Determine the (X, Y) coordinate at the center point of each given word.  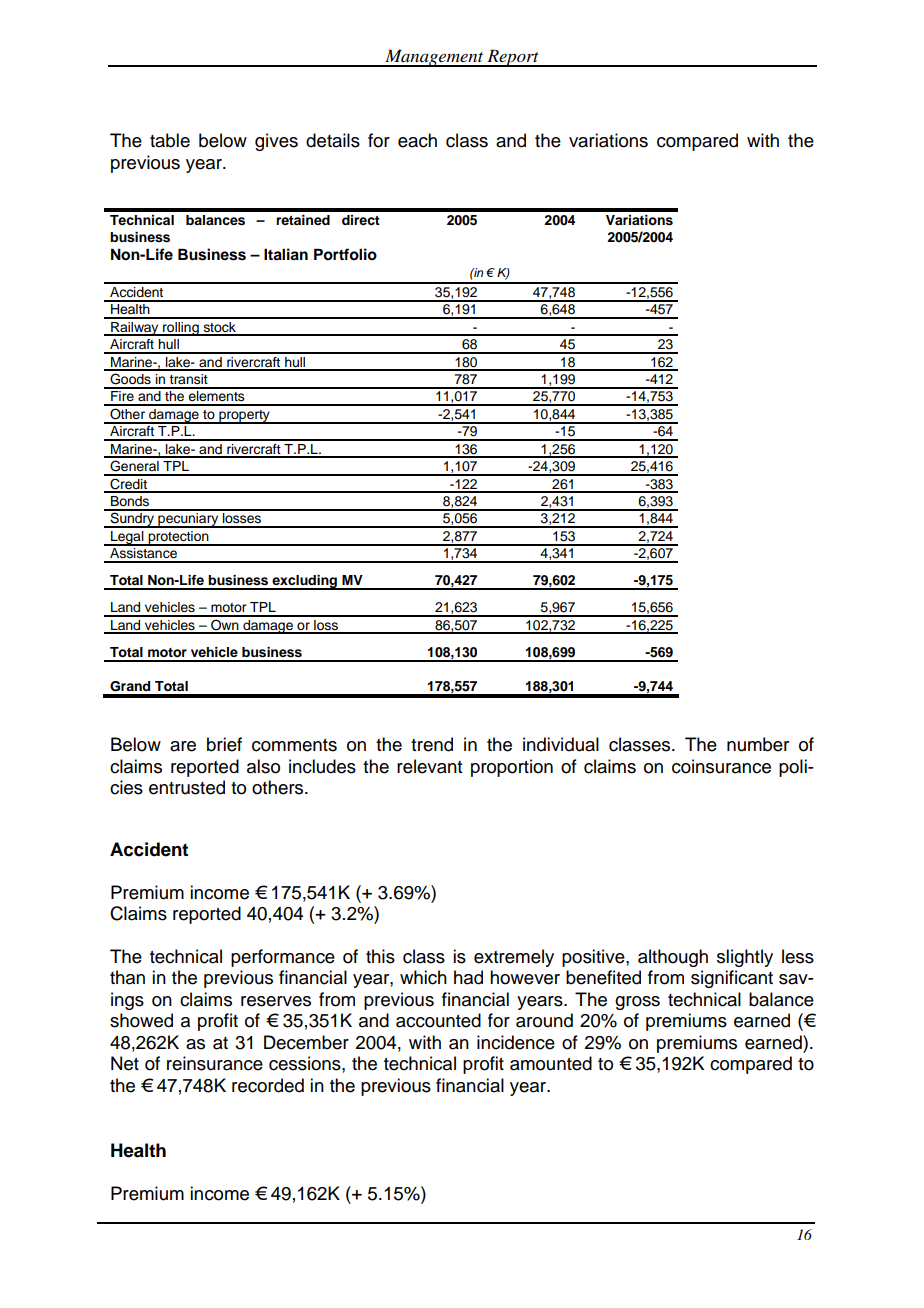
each (417, 140)
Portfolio (345, 254)
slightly (745, 958)
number (758, 744)
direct (361, 220)
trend (432, 744)
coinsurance (721, 766)
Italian (286, 254)
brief (224, 744)
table (170, 140)
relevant (429, 766)
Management (434, 58)
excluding (305, 582)
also (263, 766)
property (244, 417)
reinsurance (215, 1063)
